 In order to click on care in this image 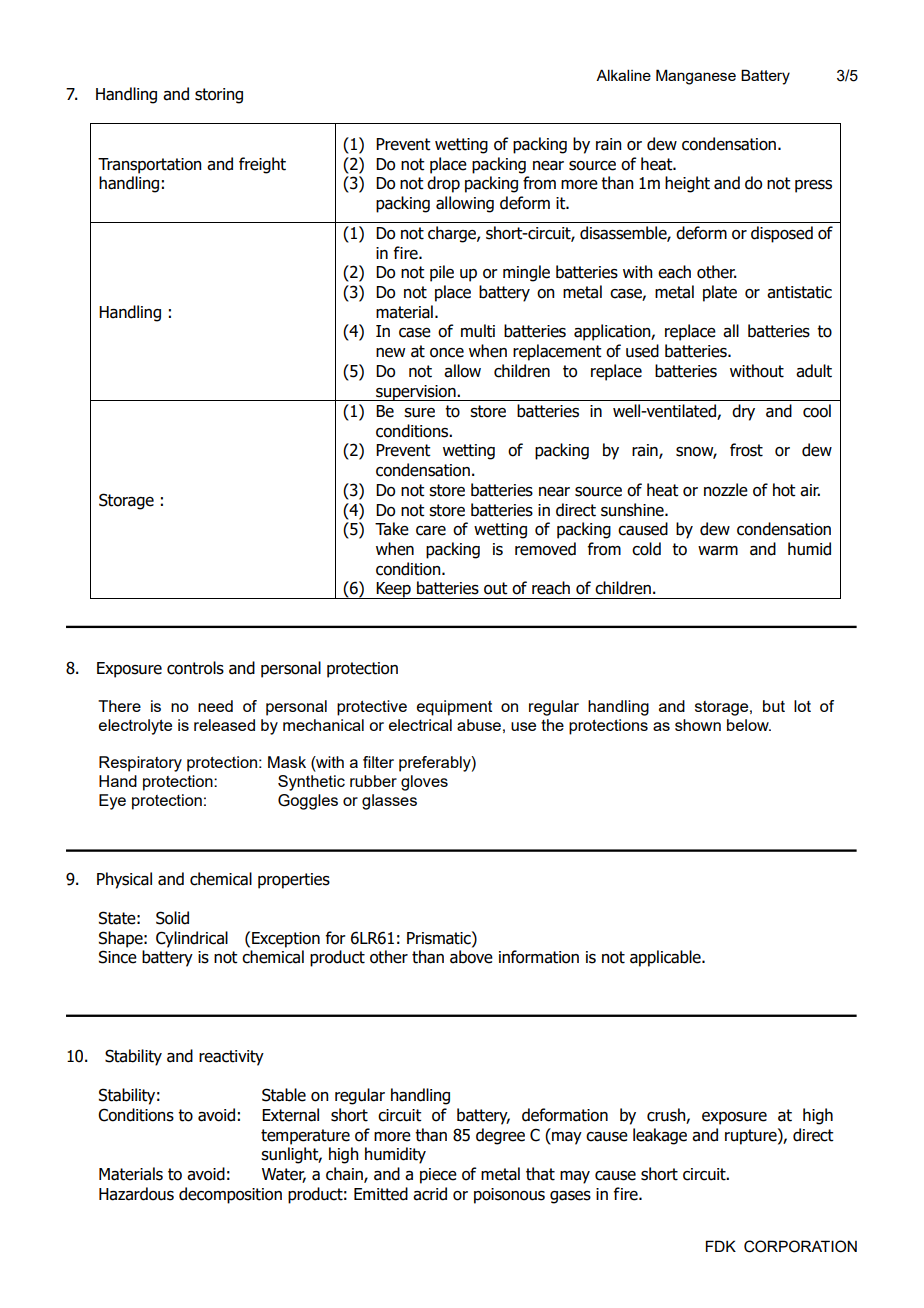, I will do `click(431, 531)`.
